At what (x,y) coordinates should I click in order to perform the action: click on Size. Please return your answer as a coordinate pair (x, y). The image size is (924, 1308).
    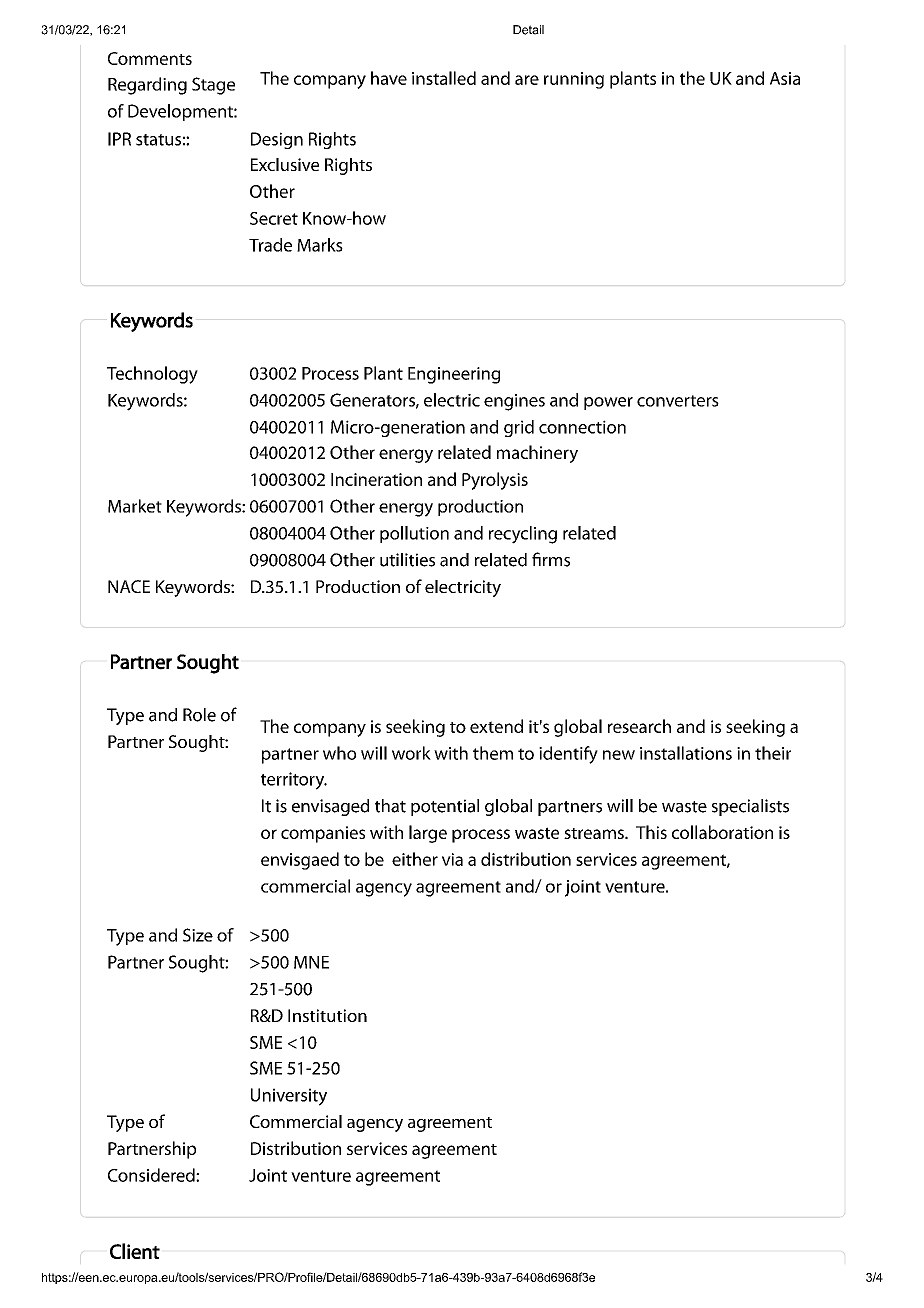
    Looking at the image, I should click on (198, 935).
